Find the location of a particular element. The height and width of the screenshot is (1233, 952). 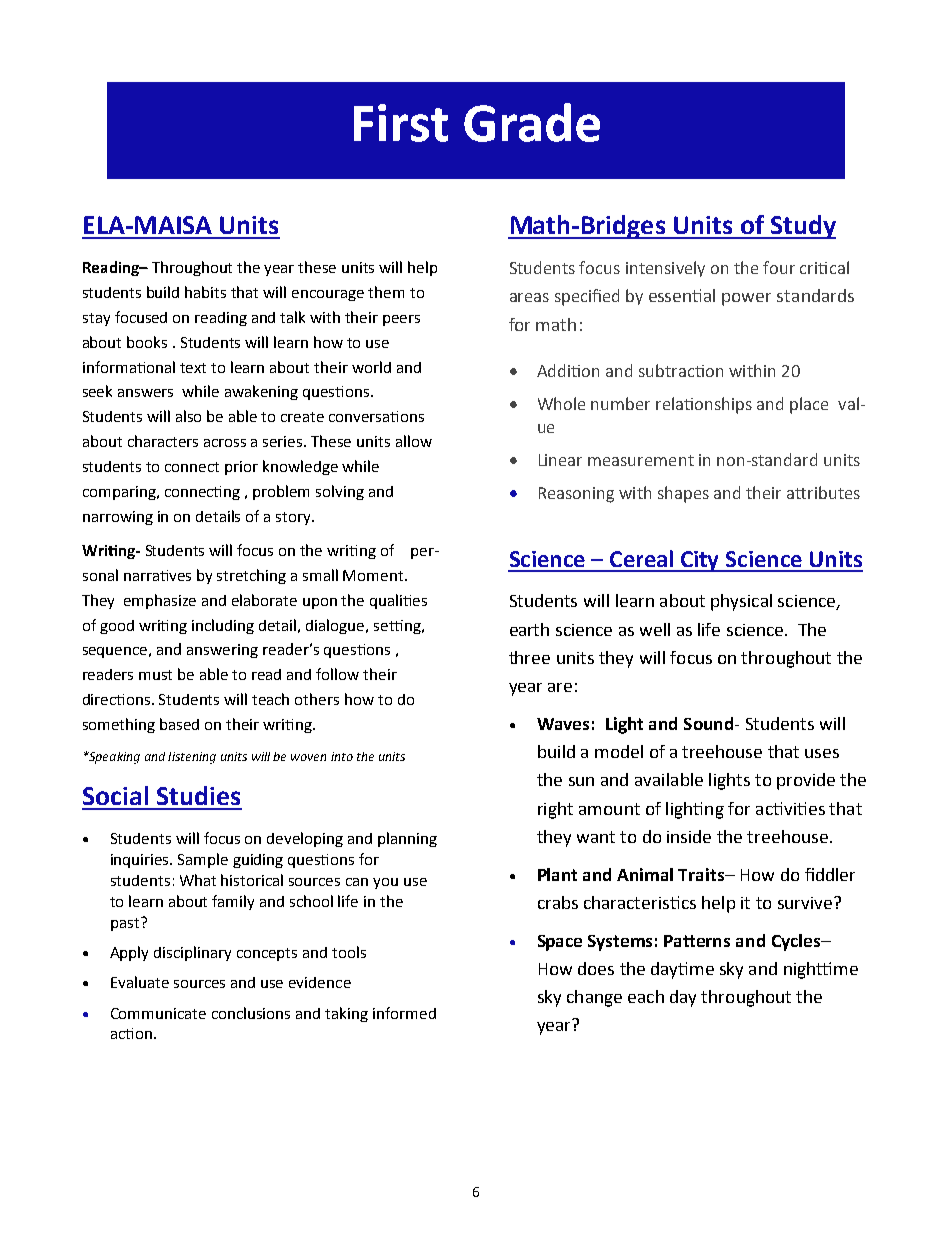

relationships is located at coordinates (704, 405).
